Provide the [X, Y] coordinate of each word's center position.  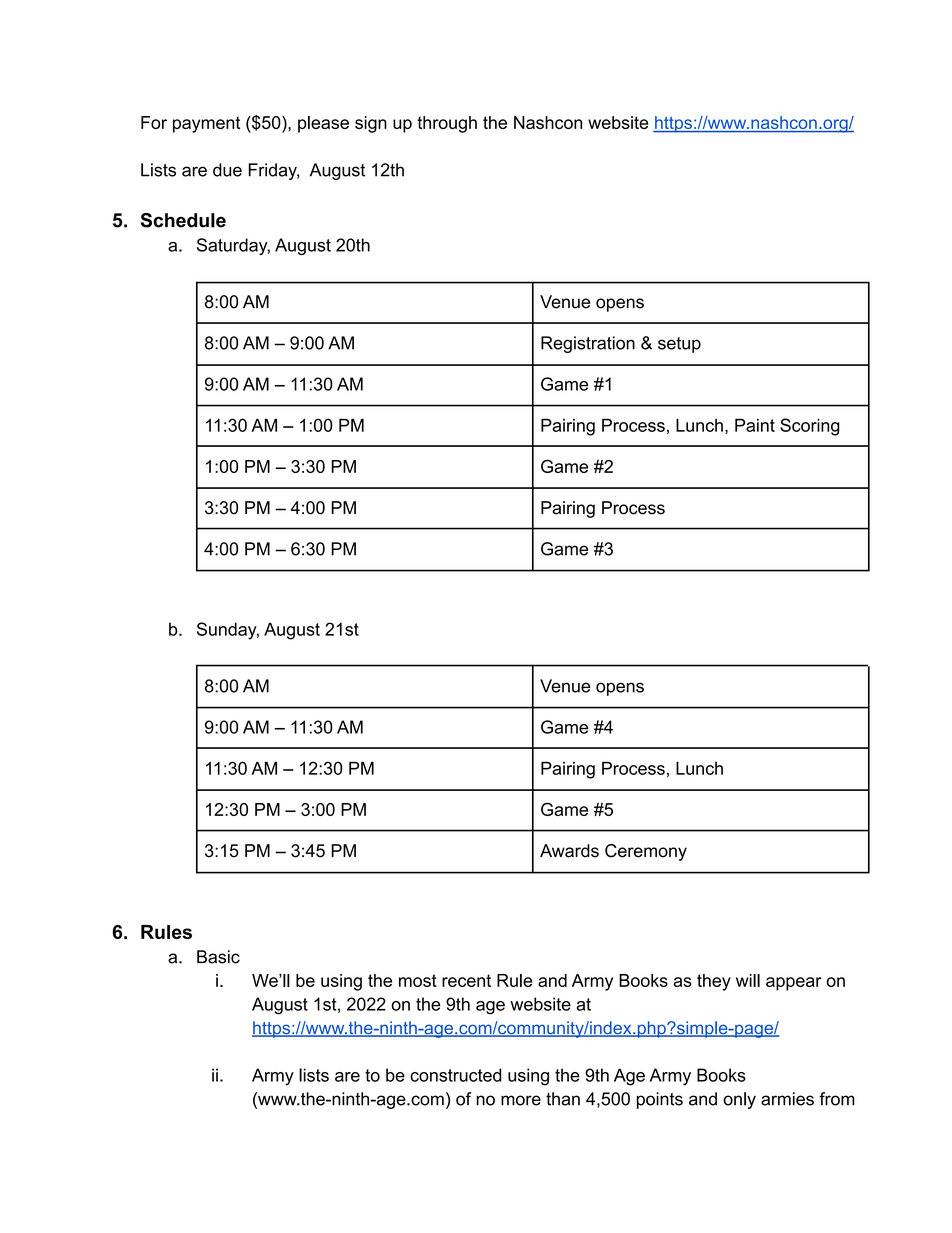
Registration [588, 344]
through [447, 124]
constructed [456, 1075]
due [227, 170]
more [521, 1100]
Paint [755, 425]
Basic [218, 957]
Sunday [228, 631]
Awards [569, 851]
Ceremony [646, 852]
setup [679, 345]
